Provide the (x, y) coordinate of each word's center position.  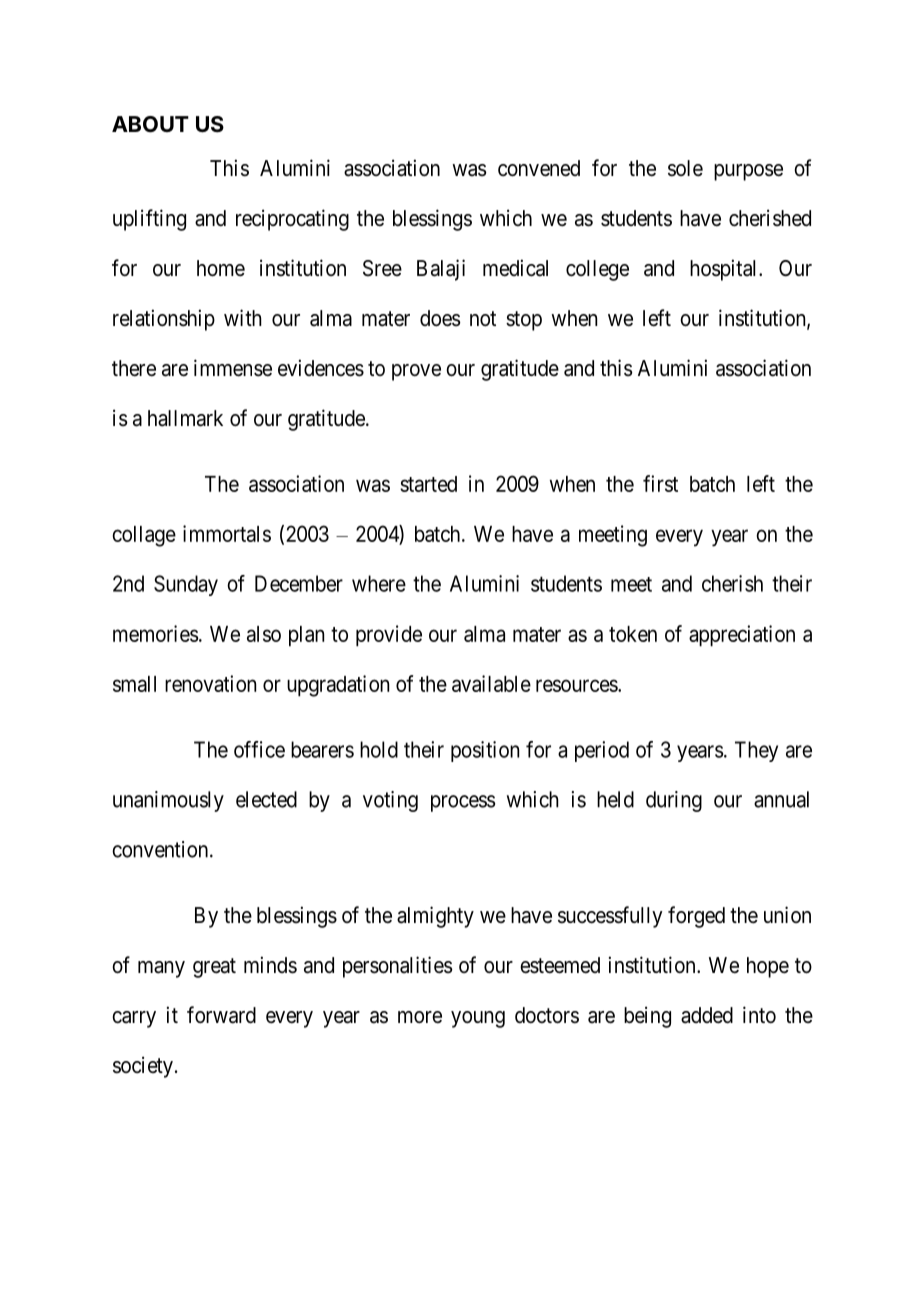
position (485, 751)
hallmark (185, 418)
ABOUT (150, 124)
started (428, 484)
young (478, 1019)
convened (539, 168)
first (660, 483)
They (756, 751)
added (707, 1015)
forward (221, 1015)
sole (685, 168)
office (259, 749)
